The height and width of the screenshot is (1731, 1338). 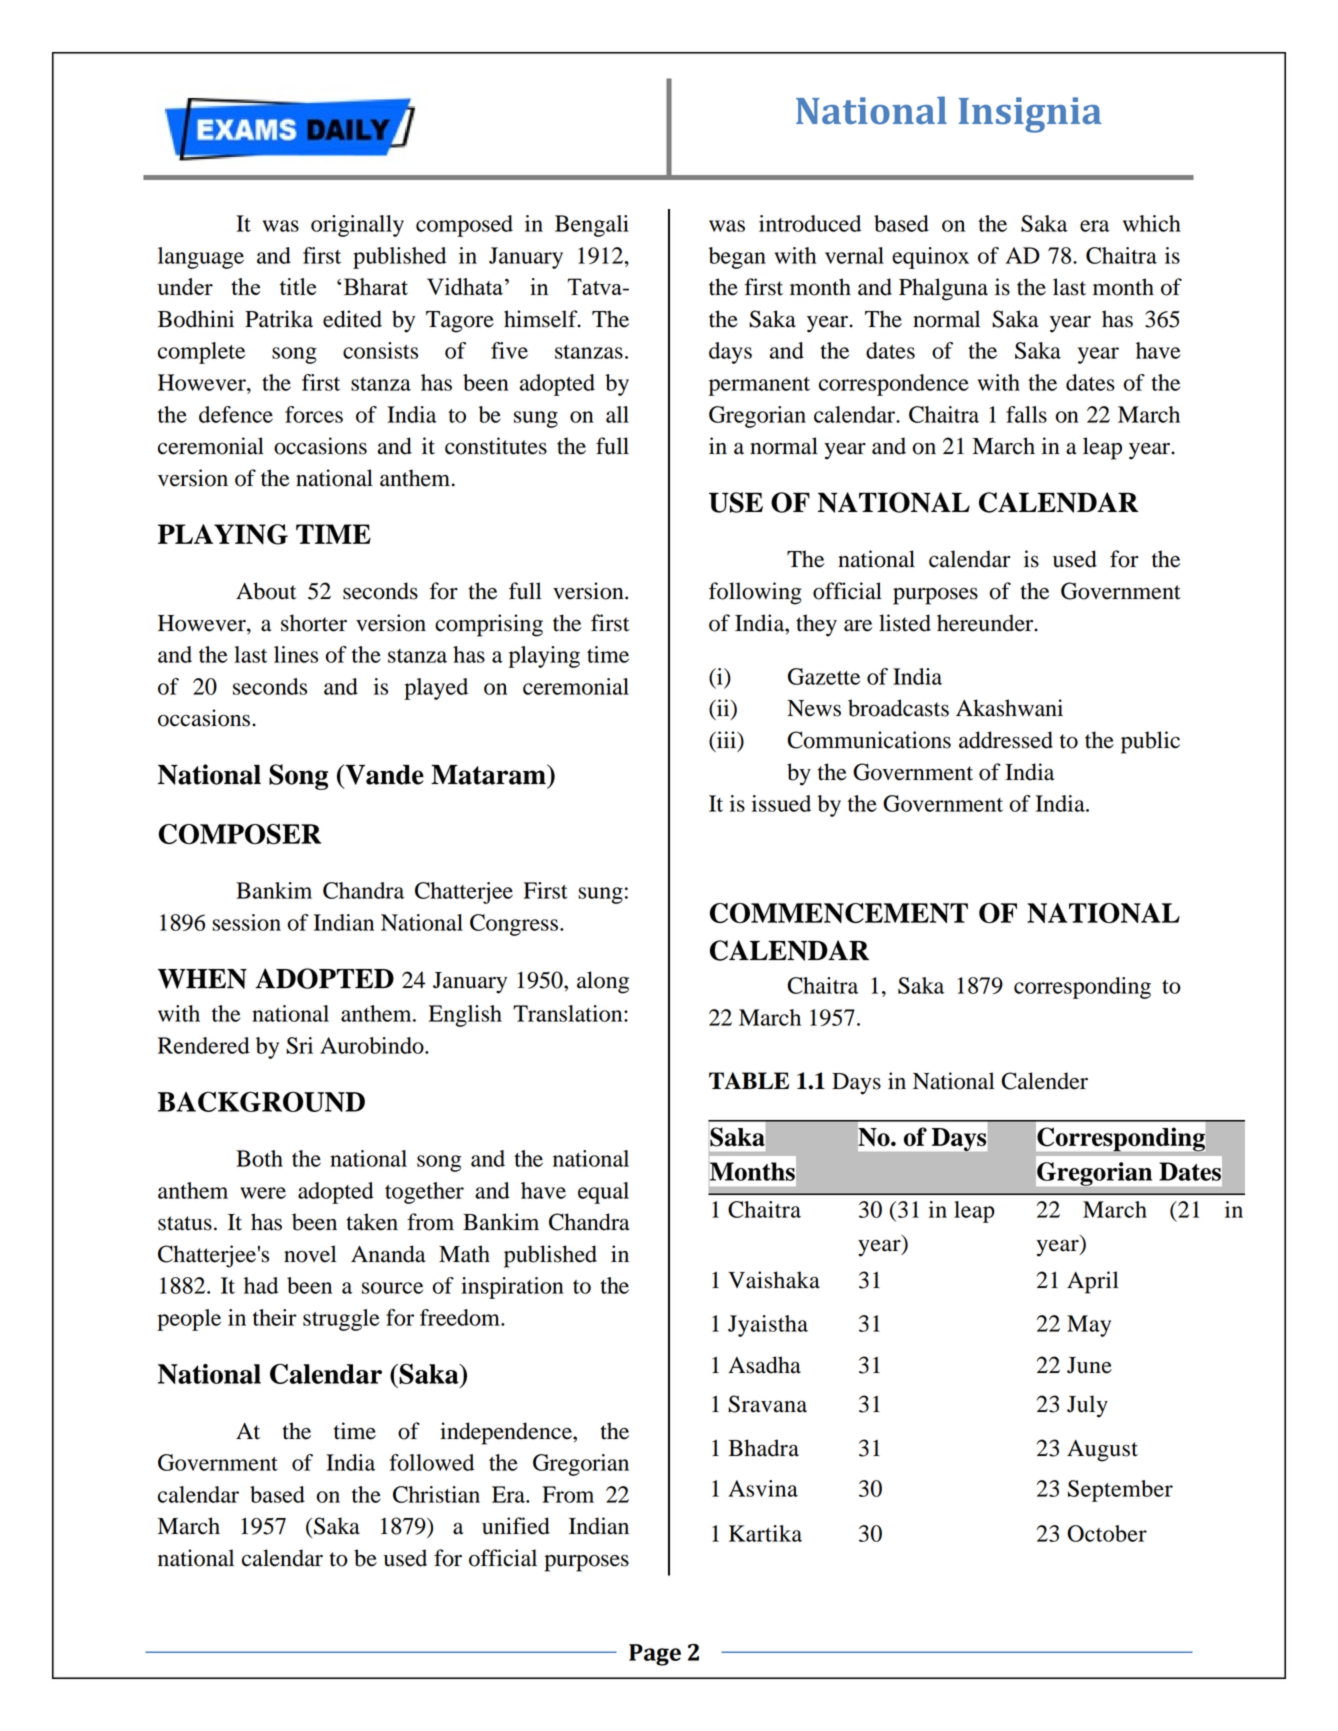 What do you see at coordinates (655, 1655) in the screenshot?
I see `Page` at bounding box center [655, 1655].
